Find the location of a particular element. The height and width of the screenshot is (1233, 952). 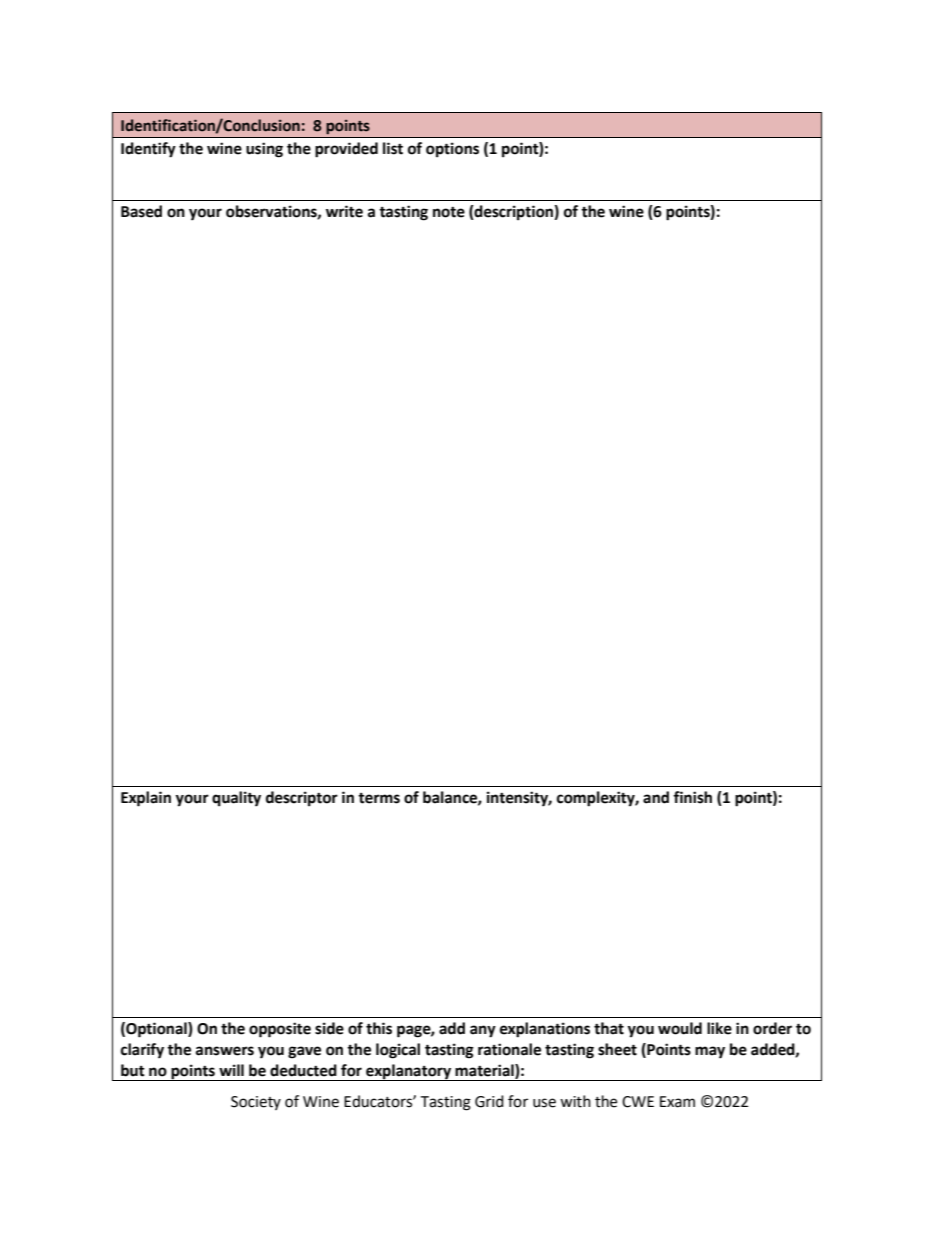

opposite is located at coordinates (280, 1030).
